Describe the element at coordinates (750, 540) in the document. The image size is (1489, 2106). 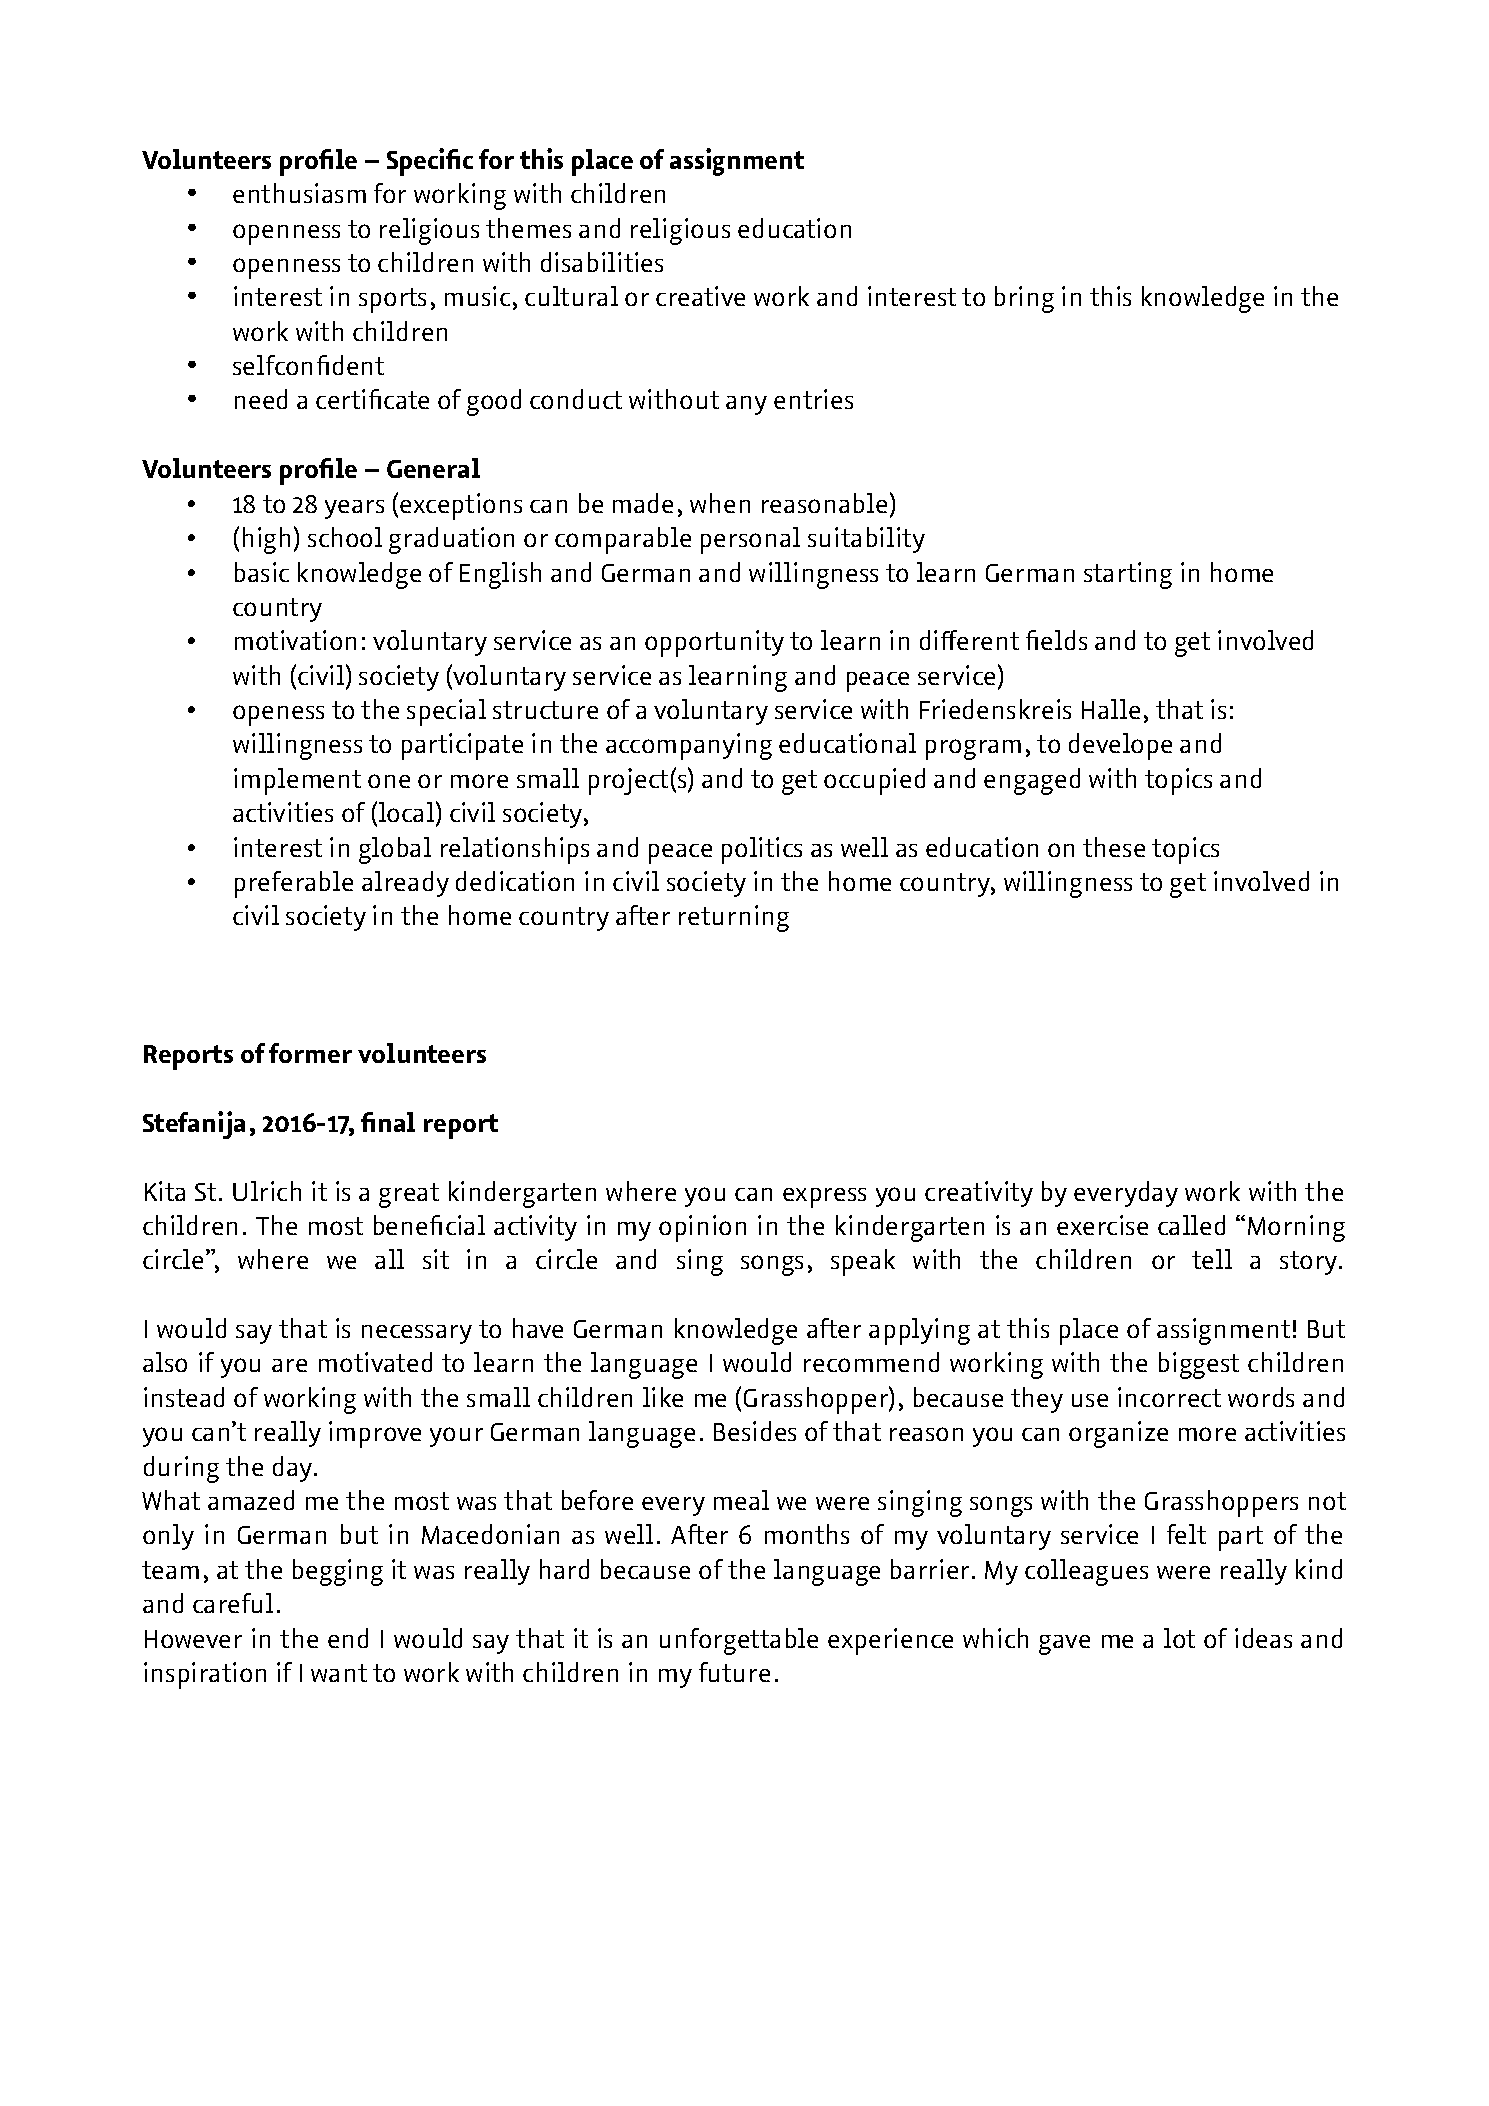
I see `personal` at that location.
